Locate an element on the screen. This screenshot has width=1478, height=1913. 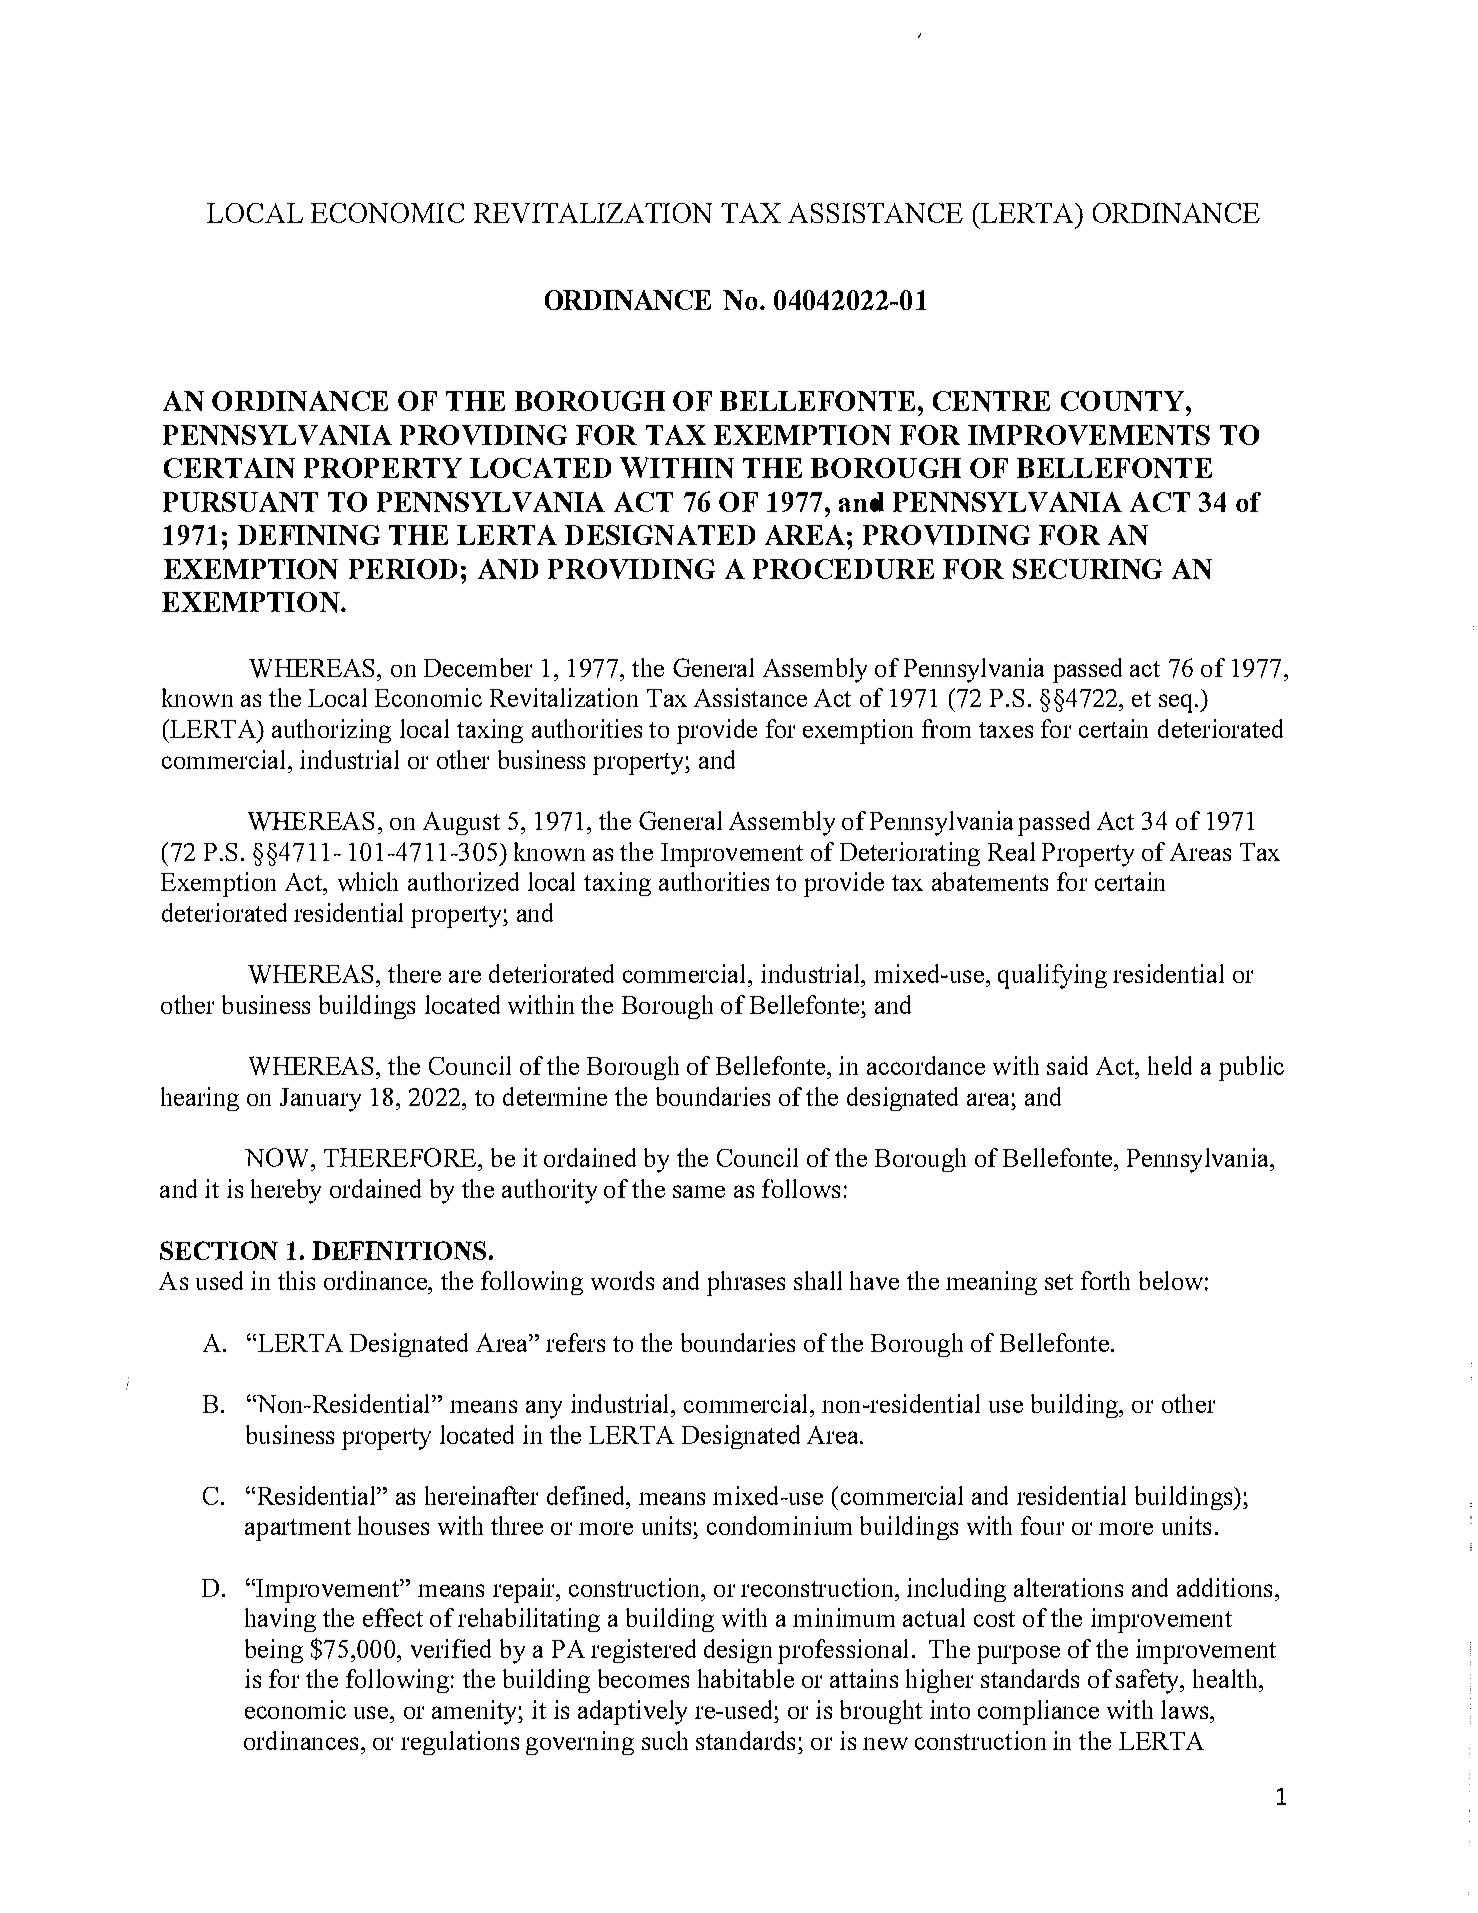
January is located at coordinates (320, 1100).
